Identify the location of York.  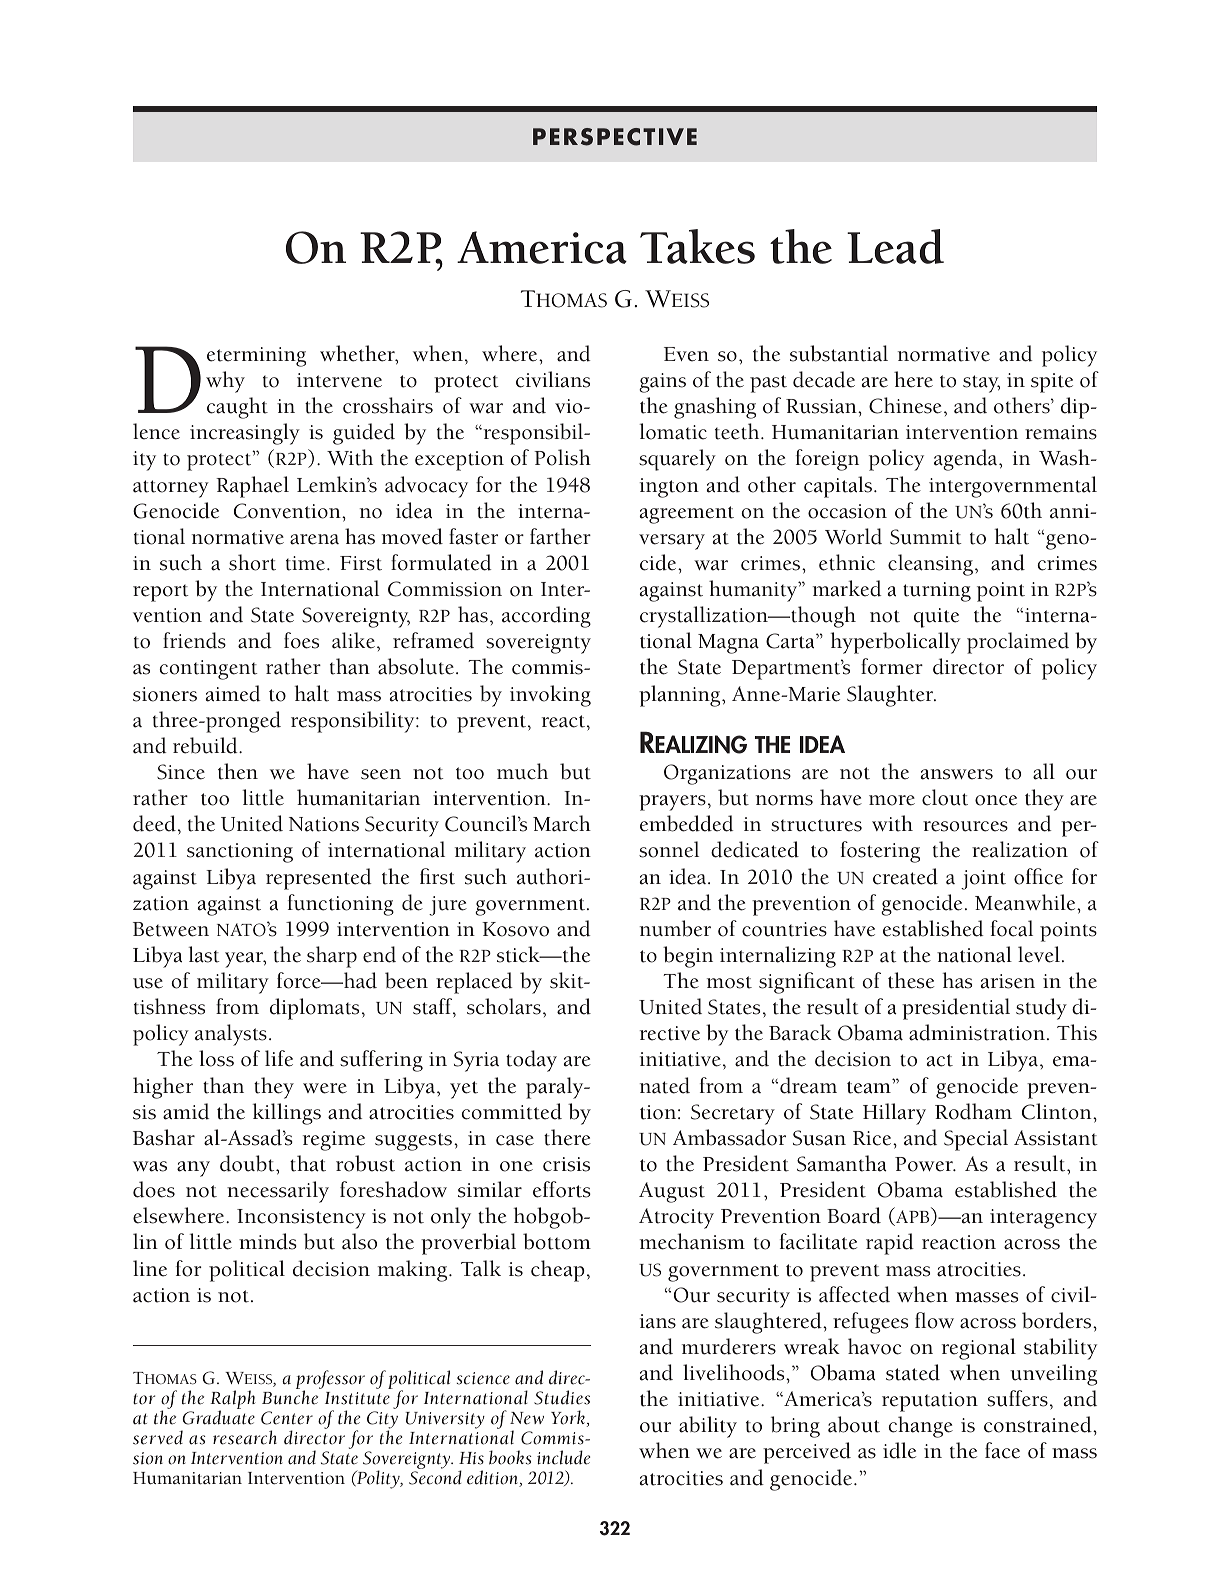
(569, 1418).
